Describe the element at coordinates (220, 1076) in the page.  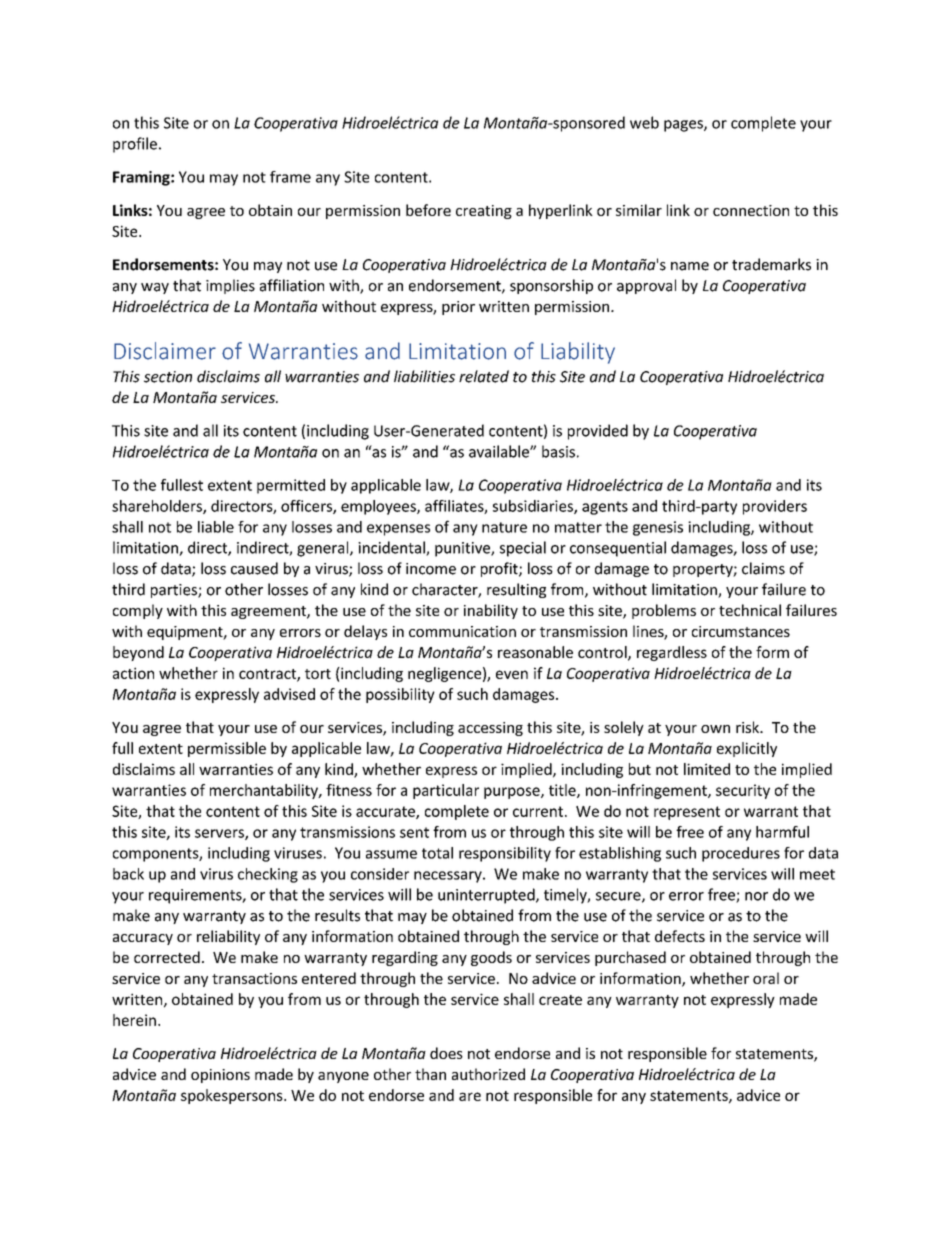
I see `opinions` at that location.
